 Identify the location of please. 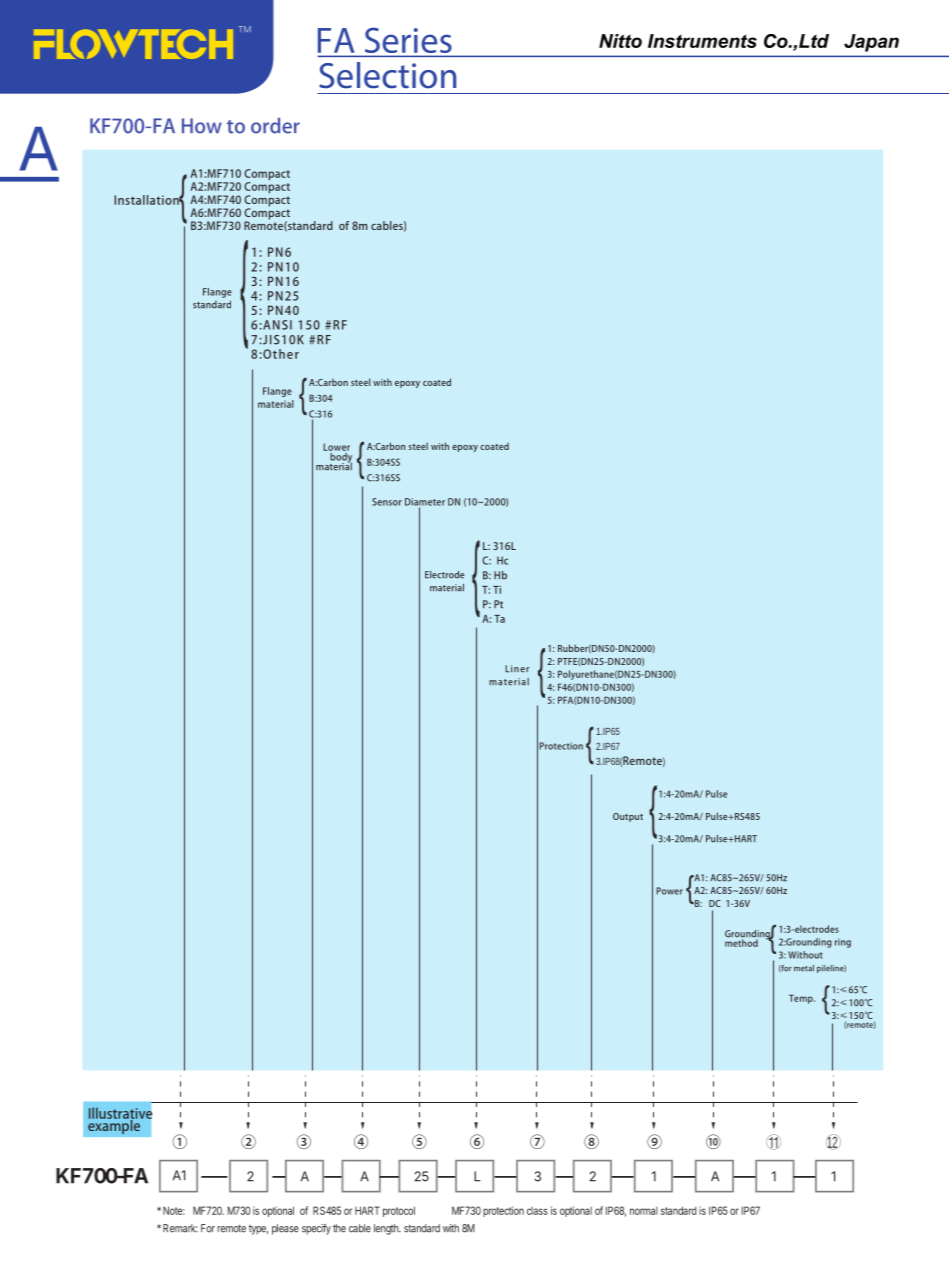
(285, 1229).
